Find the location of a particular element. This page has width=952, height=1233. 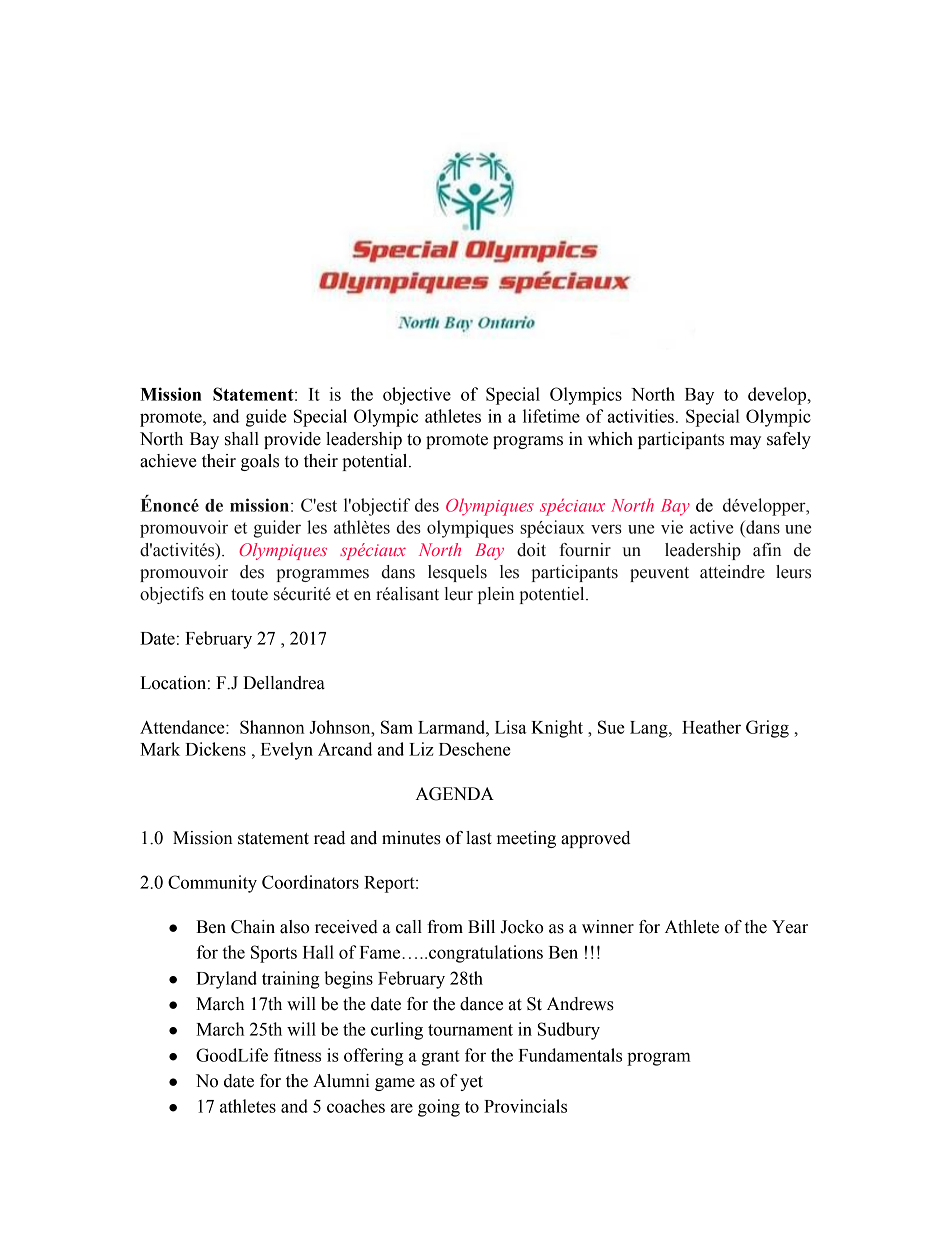

Chain is located at coordinates (253, 927).
